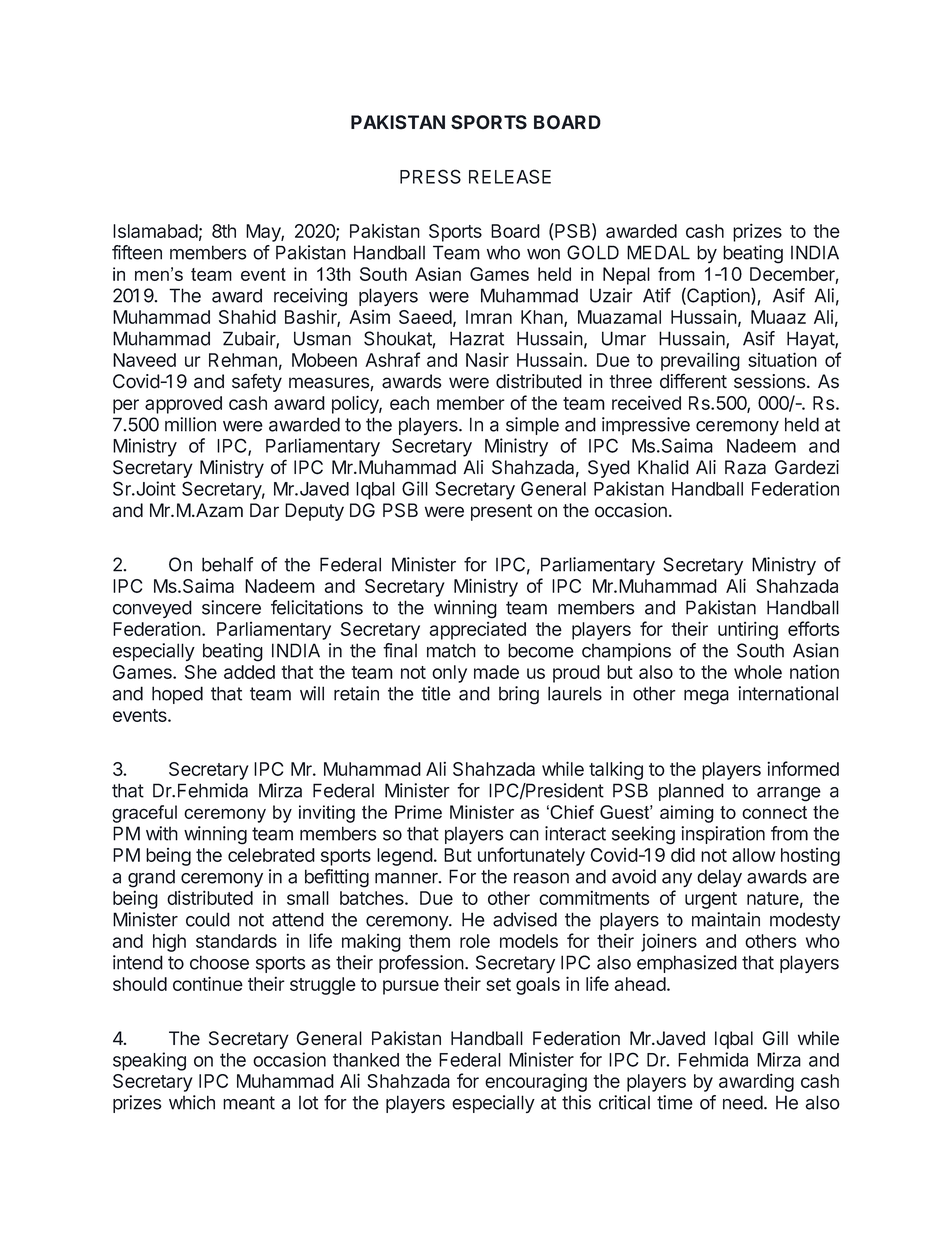 The width and height of the screenshot is (952, 1233). Describe the element at coordinates (227, 564) in the screenshot. I see `behalf` at that location.
